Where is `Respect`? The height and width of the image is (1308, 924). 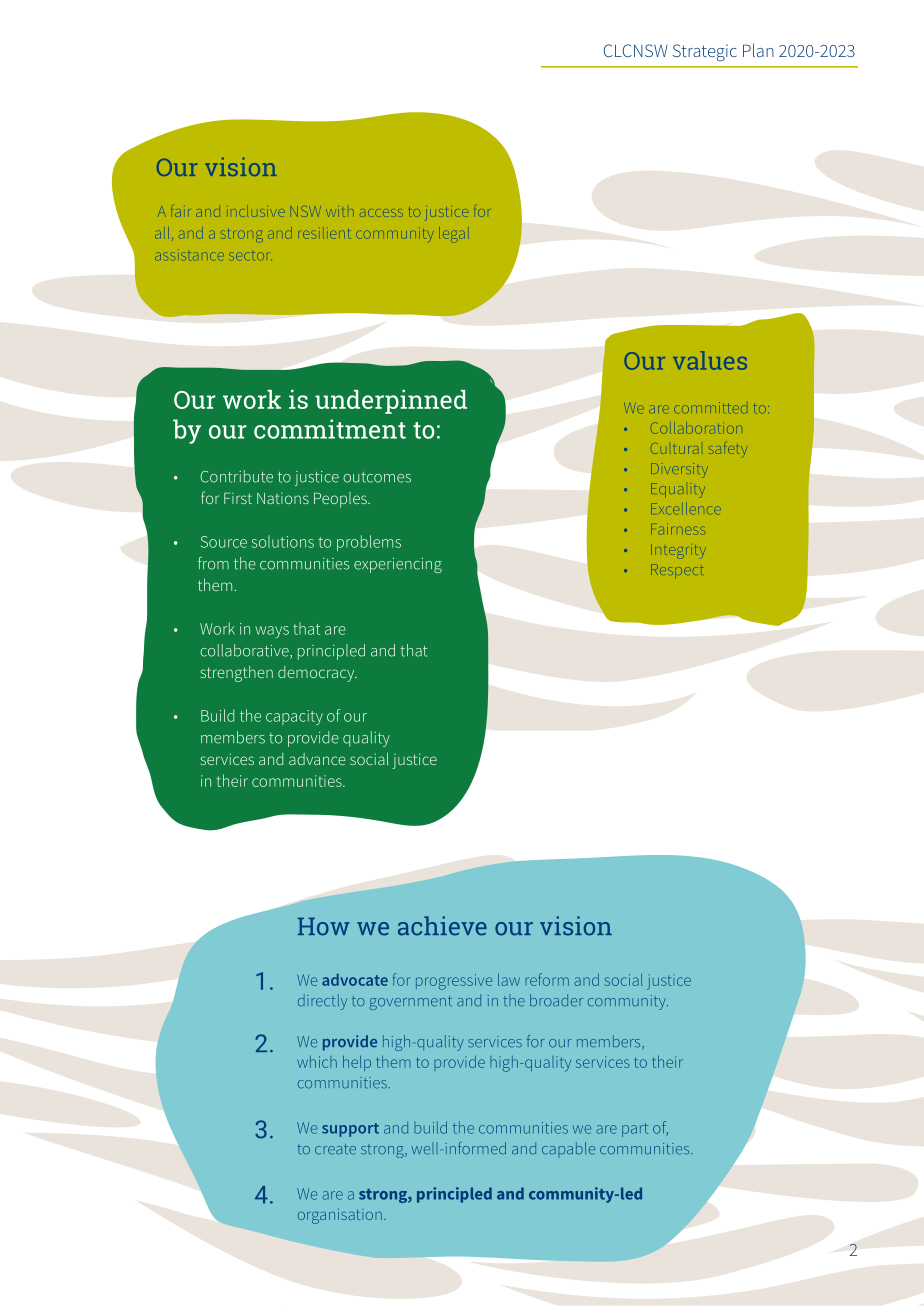 Respect is located at coordinates (676, 569).
